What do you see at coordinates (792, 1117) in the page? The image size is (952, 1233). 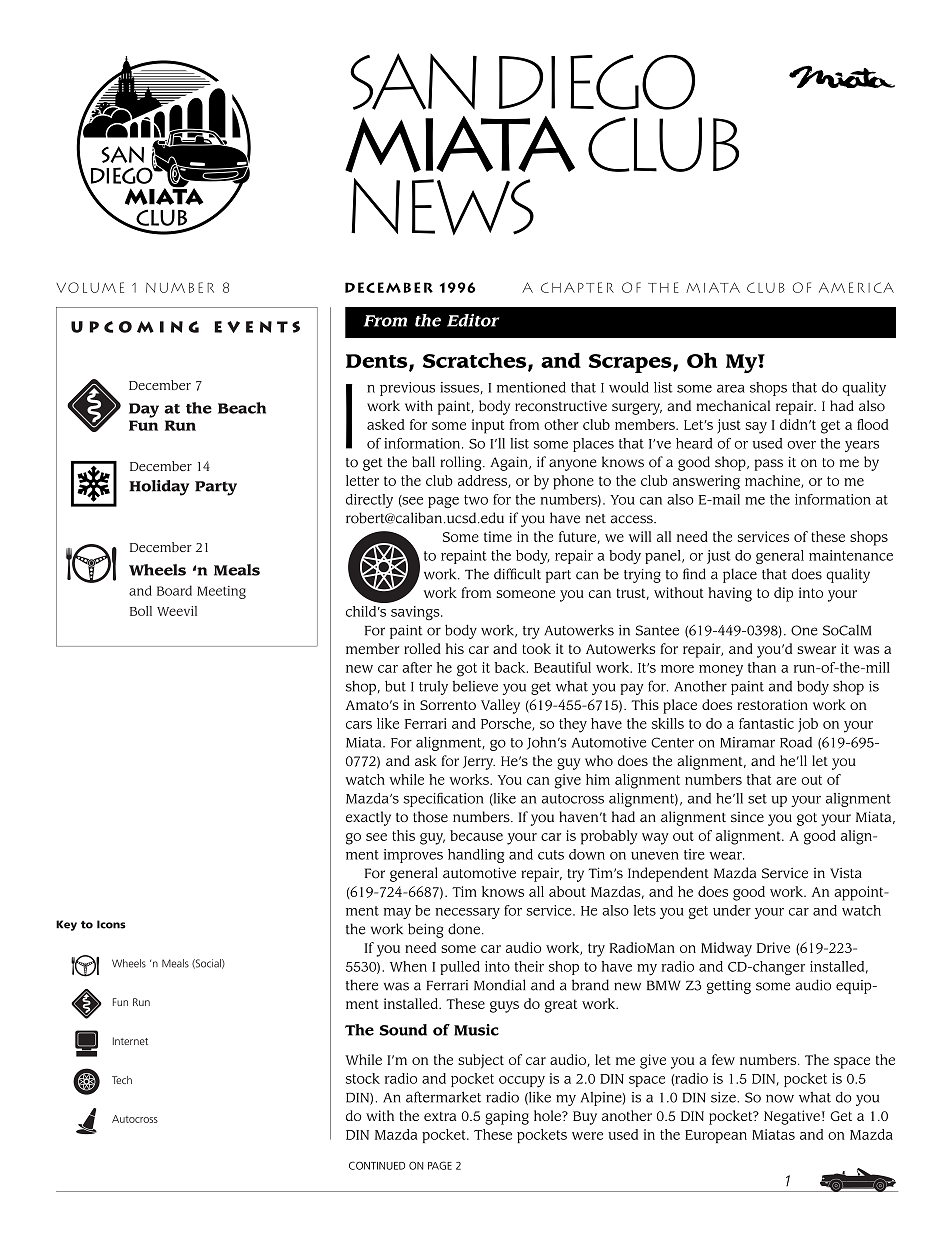 I see `Negative` at bounding box center [792, 1117].
